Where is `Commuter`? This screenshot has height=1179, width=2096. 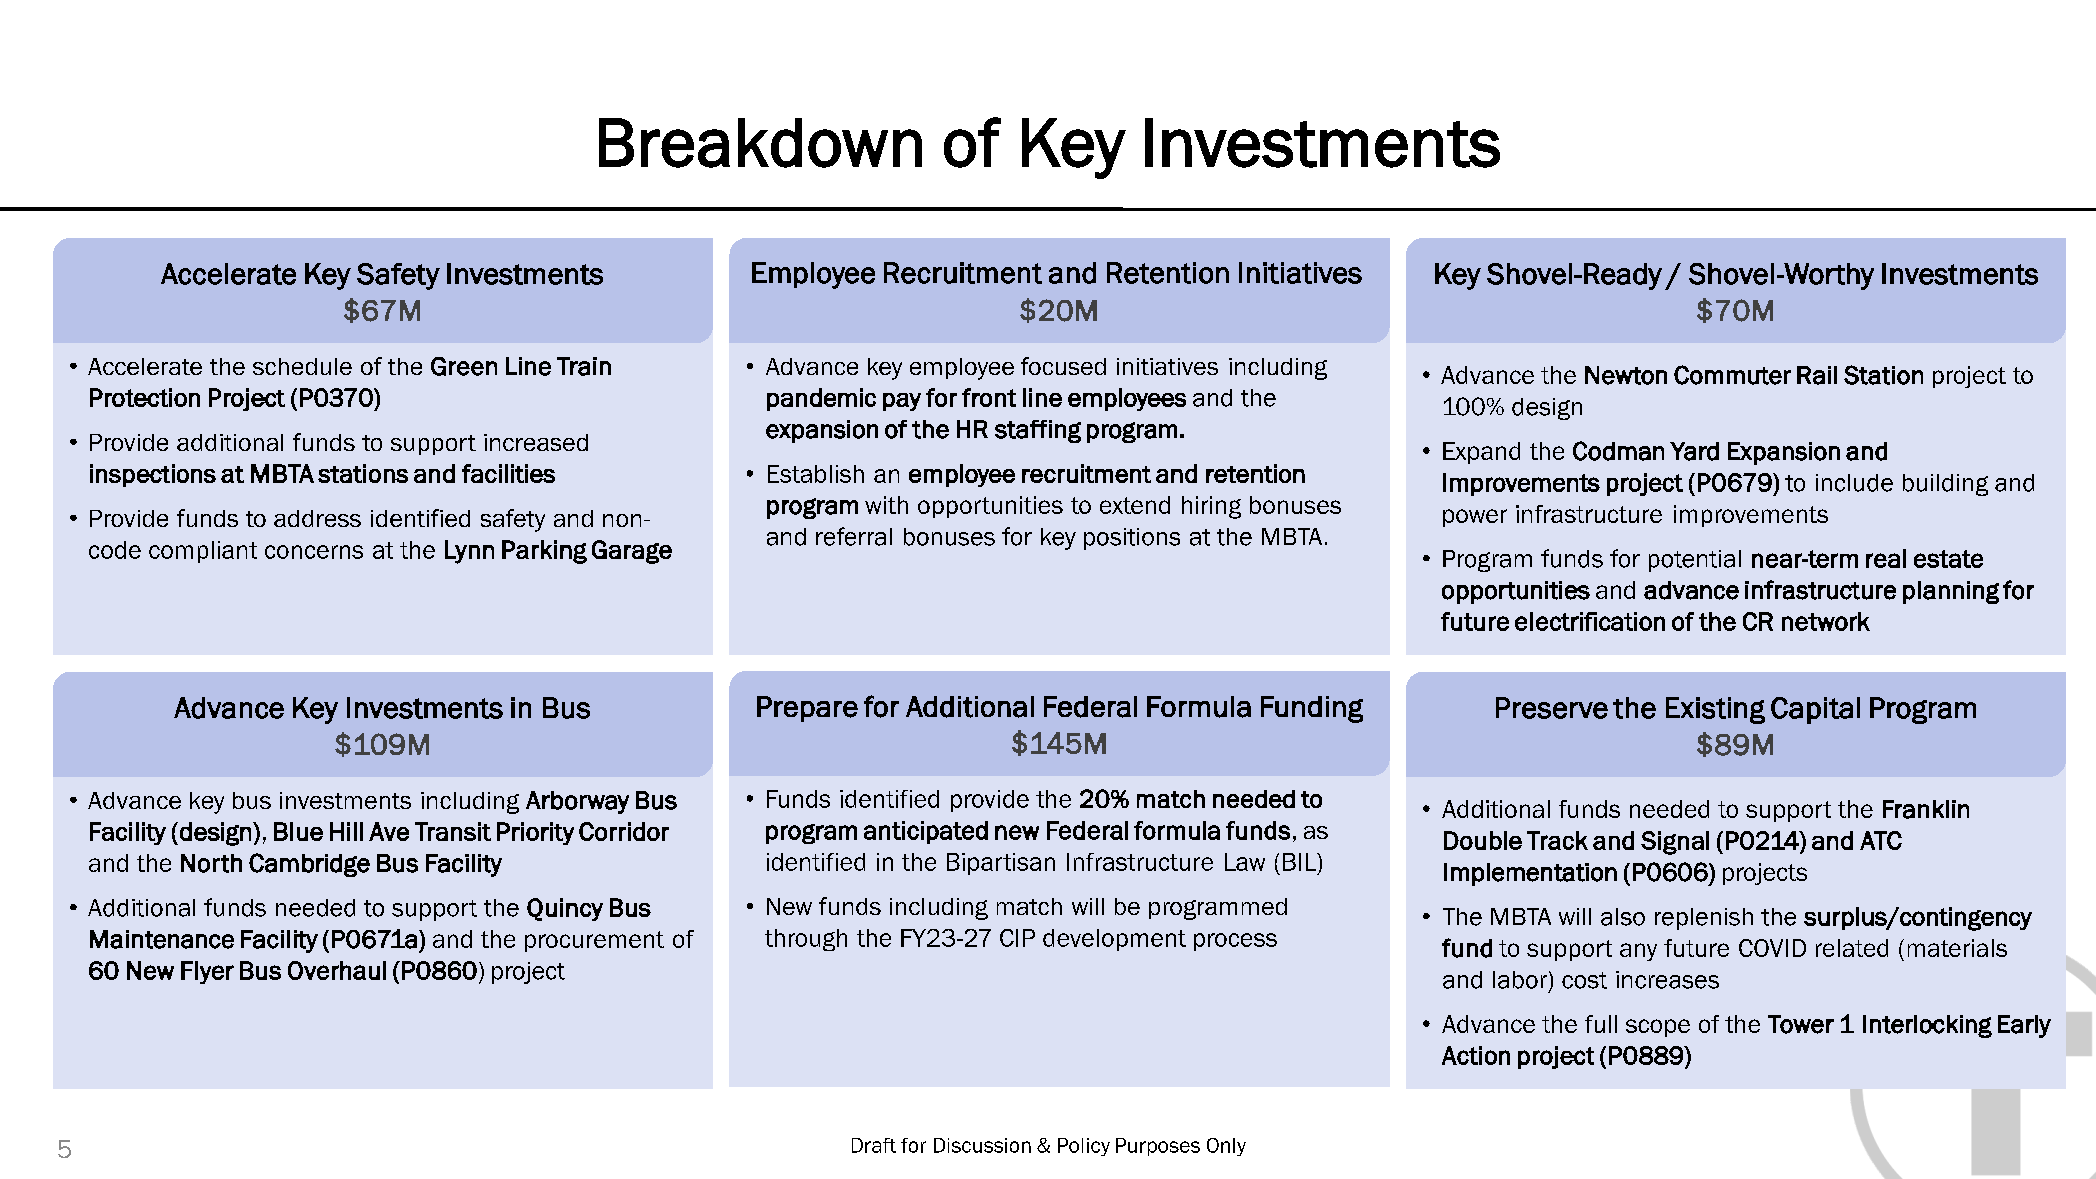 Commuter is located at coordinates (1732, 375).
